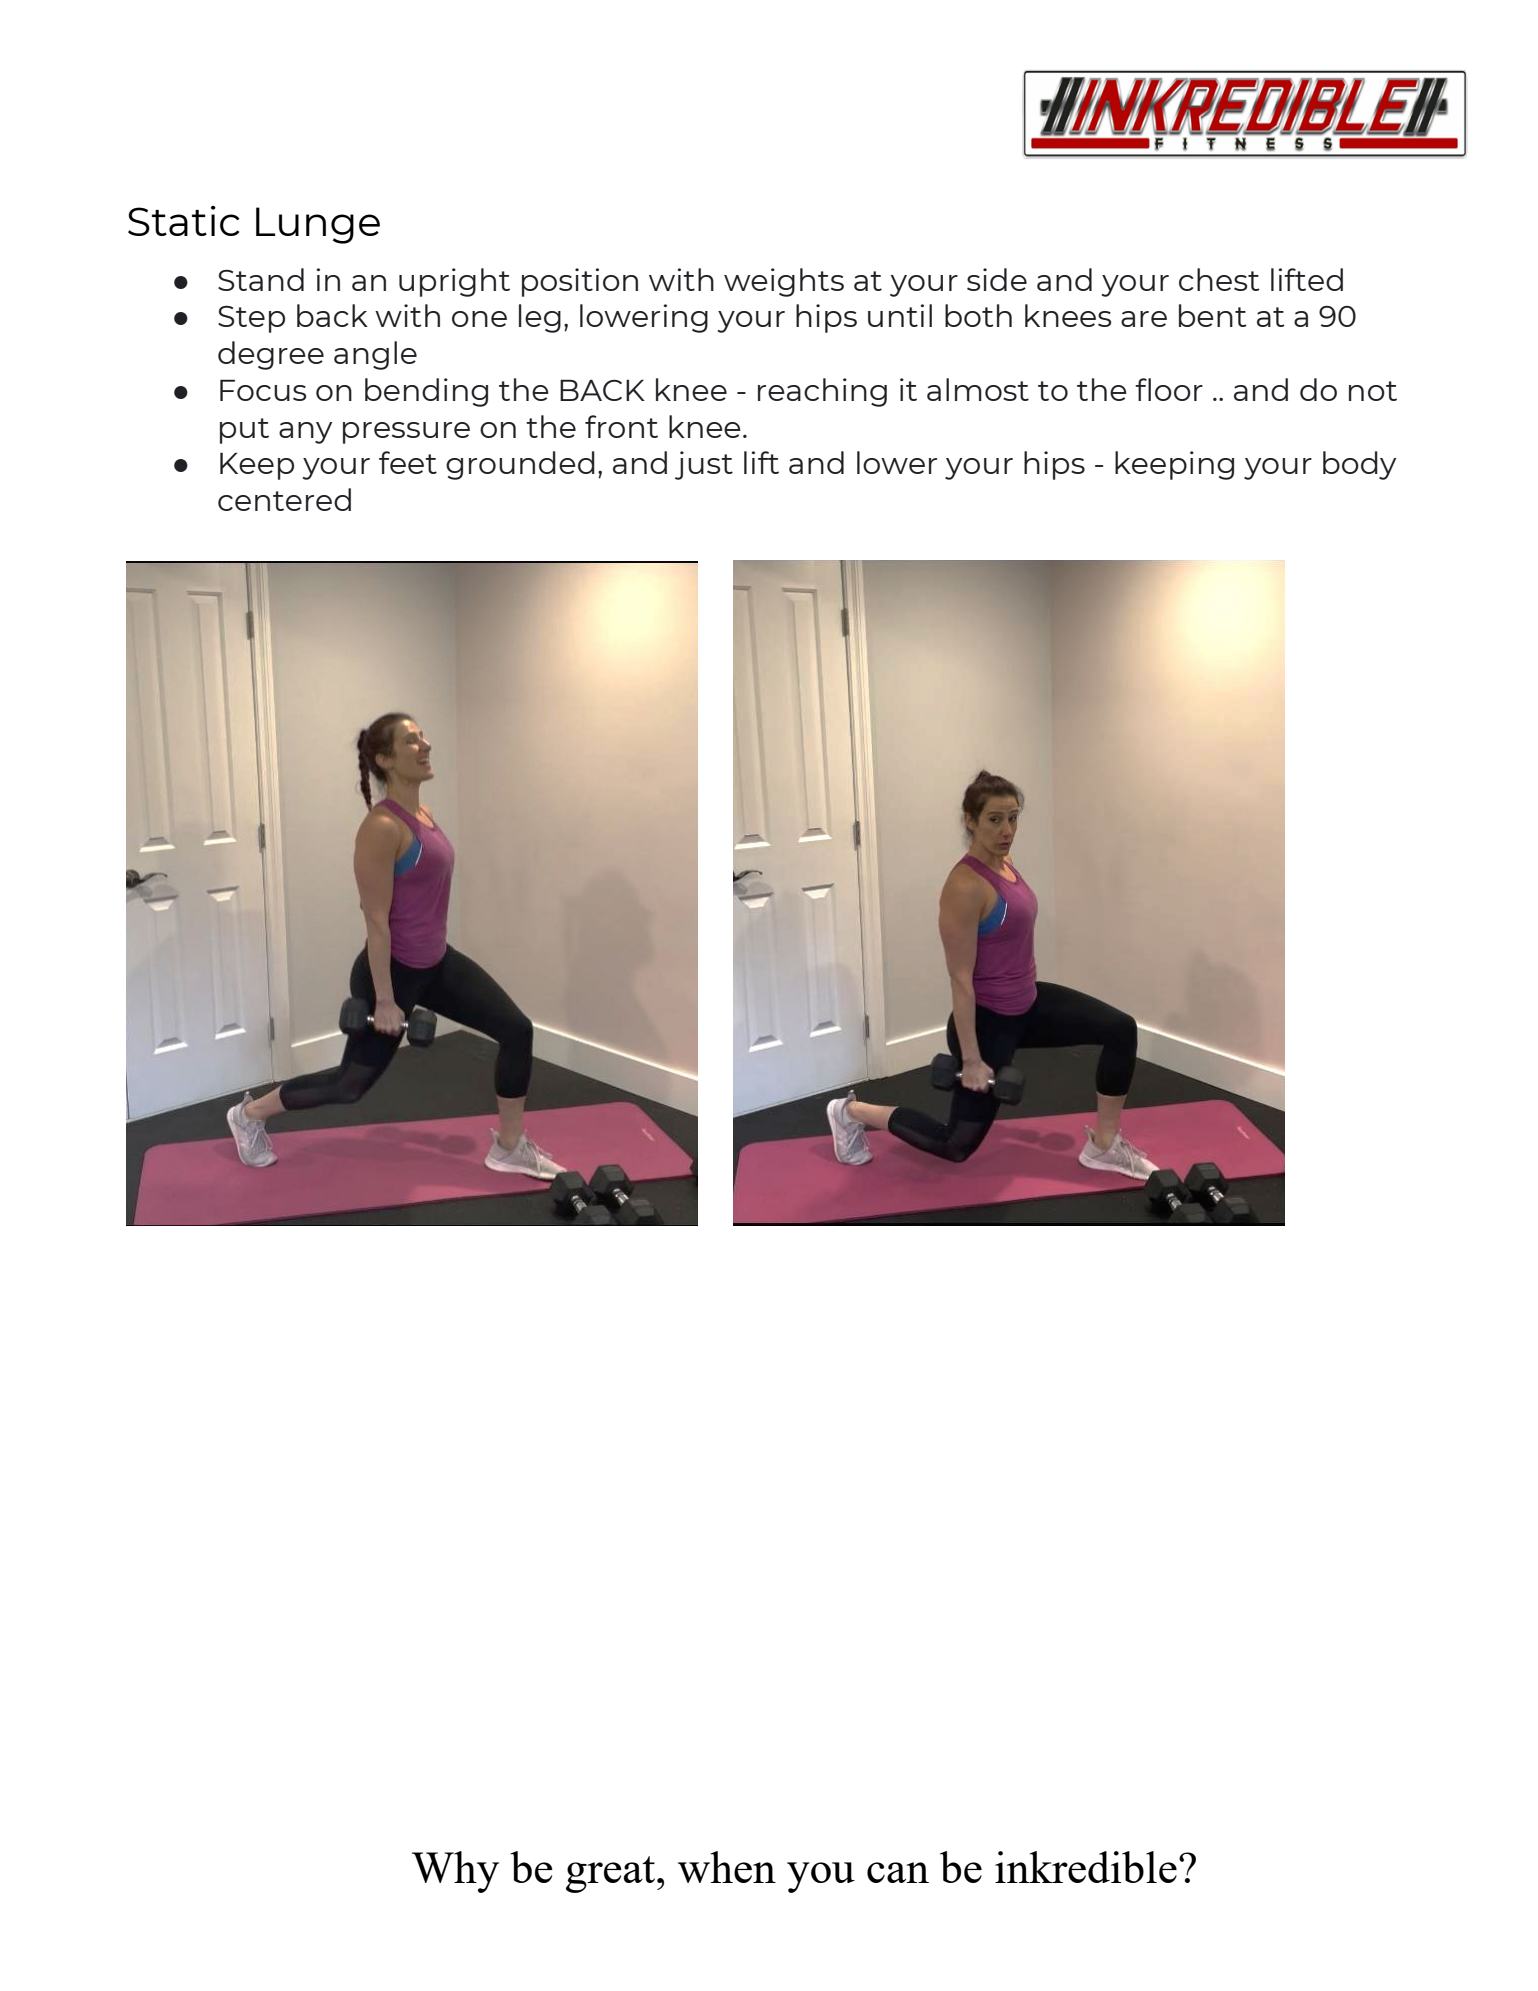 This image has height=1991, width=1538. What do you see at coordinates (1169, 389) in the image?
I see `floor` at bounding box center [1169, 389].
